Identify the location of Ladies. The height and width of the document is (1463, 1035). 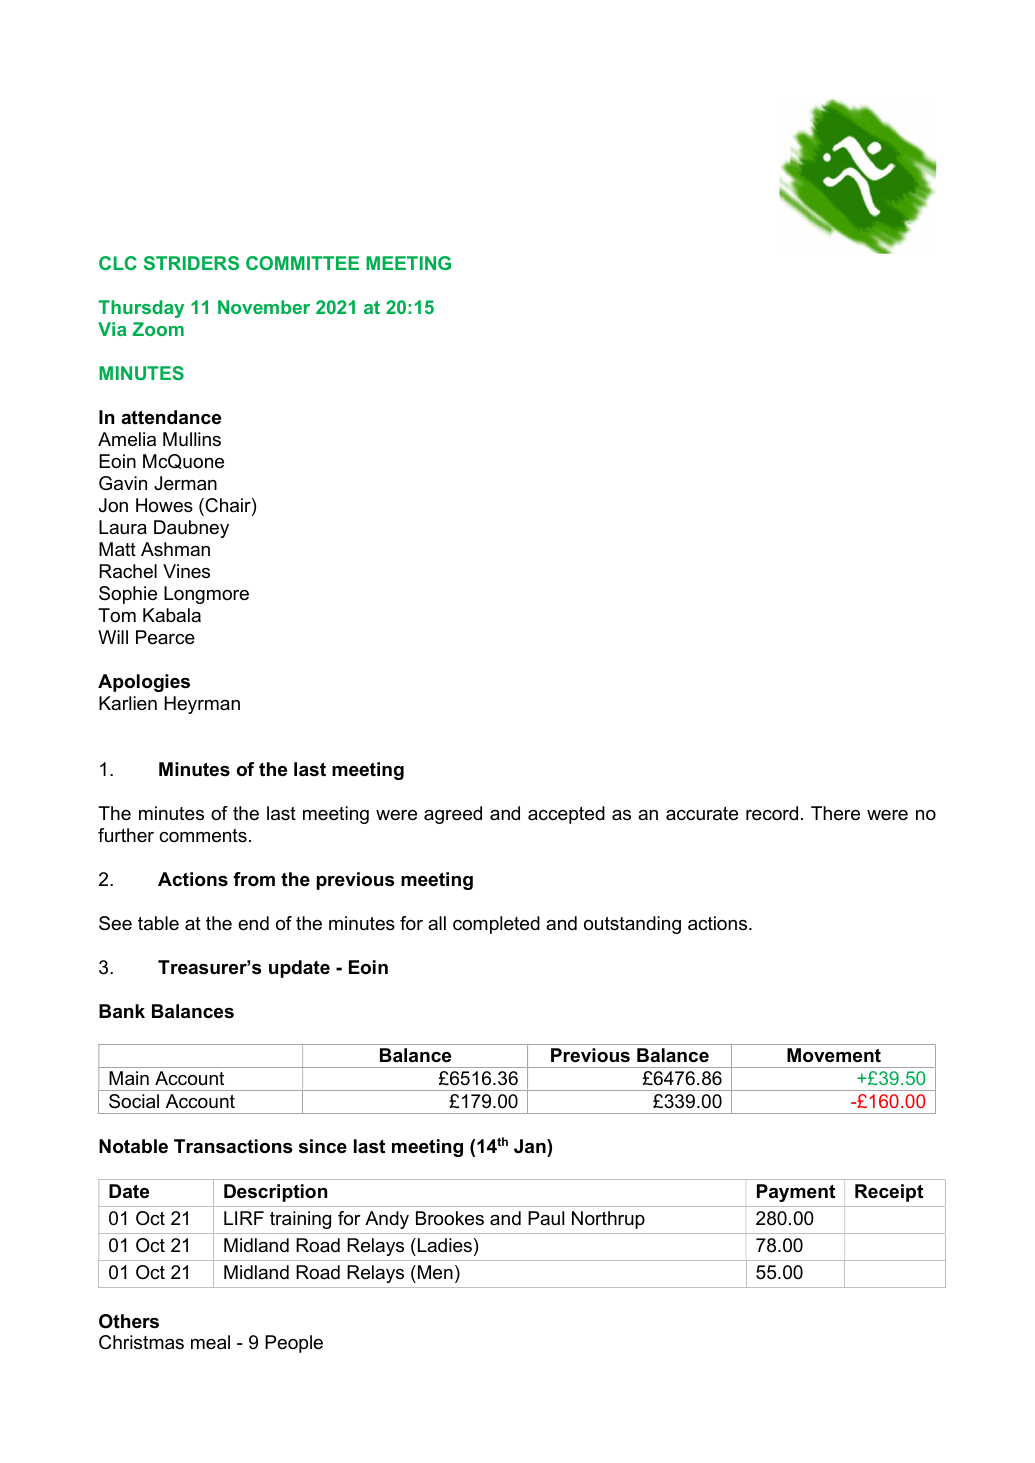
(445, 1245).
